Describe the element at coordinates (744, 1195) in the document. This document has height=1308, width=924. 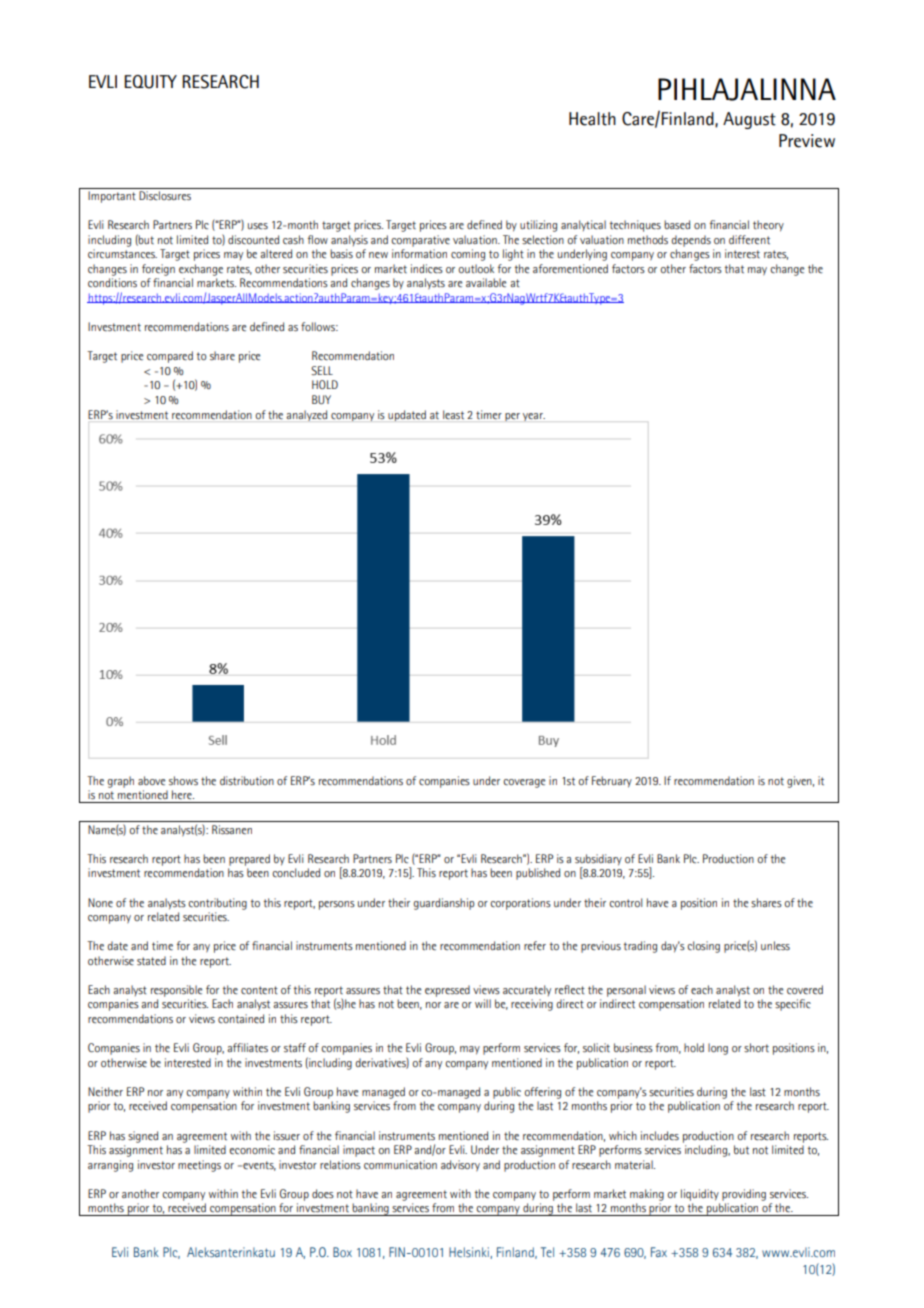
I see `providing` at that location.
